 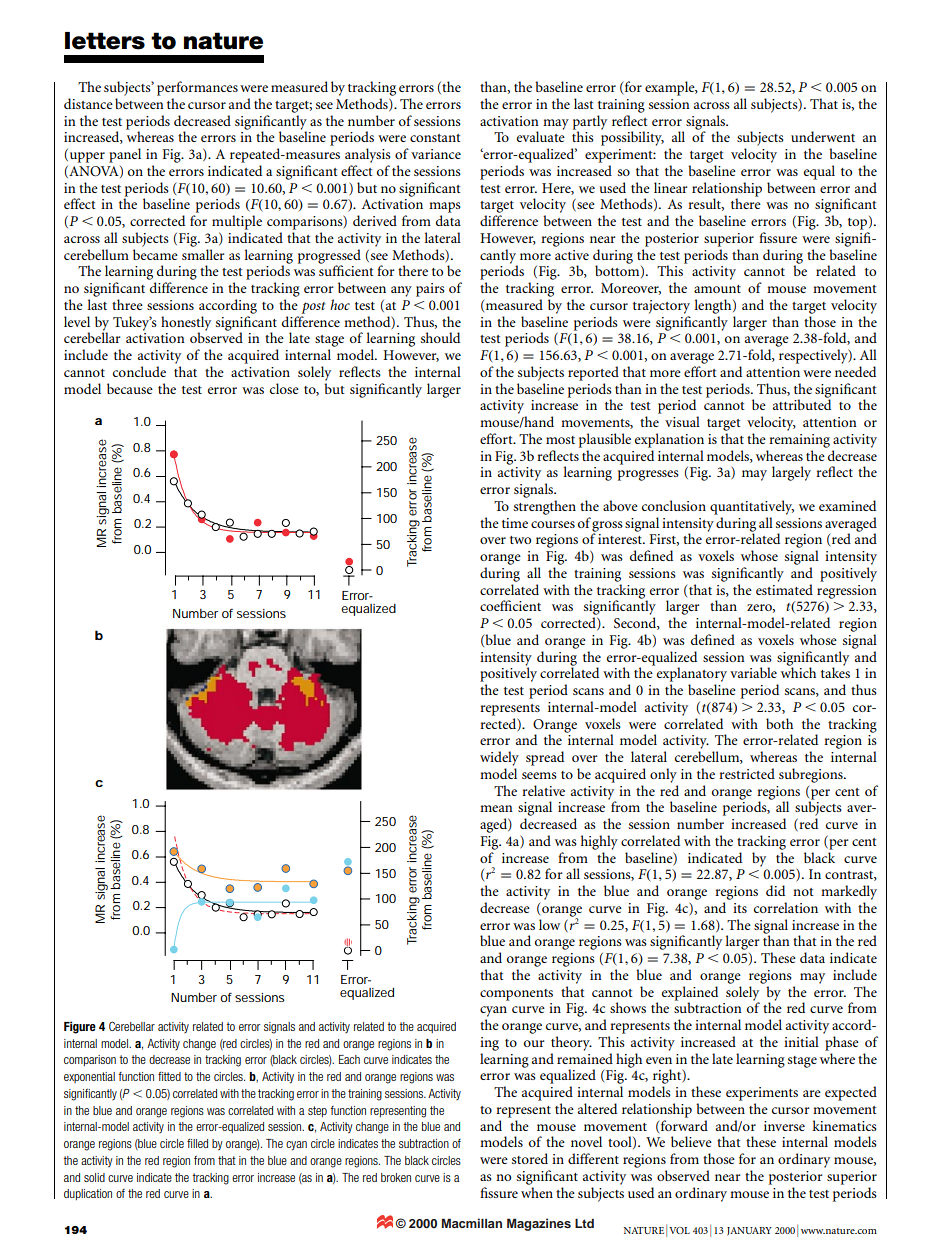 What do you see at coordinates (823, 136) in the document?
I see `underwent` at bounding box center [823, 136].
